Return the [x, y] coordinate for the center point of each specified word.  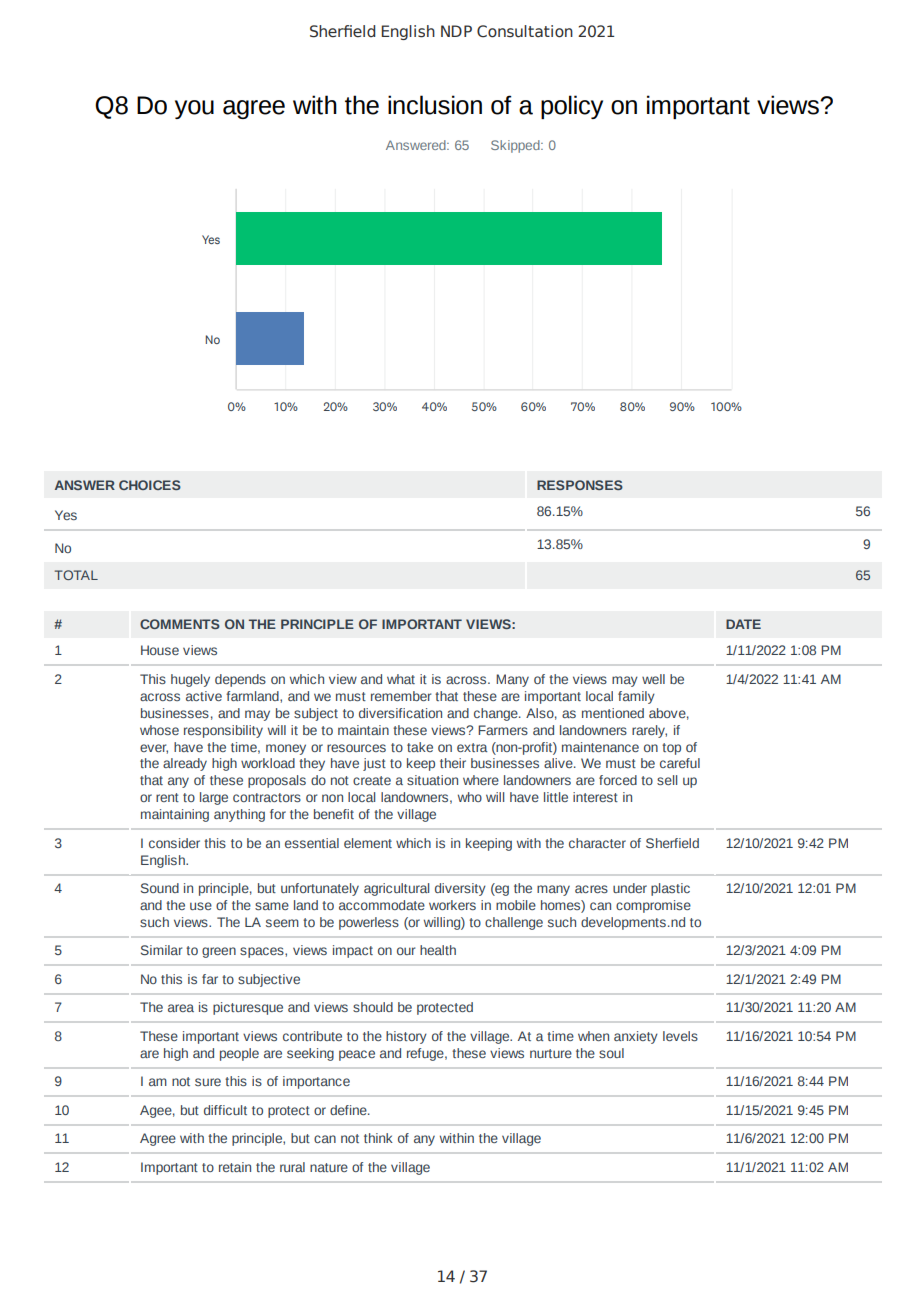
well [653, 679]
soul [611, 1053]
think [378, 1138]
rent [167, 797]
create [372, 780]
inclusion [435, 105]
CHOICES [150, 485]
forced [618, 780]
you [194, 109]
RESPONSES [580, 485]
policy [572, 107]
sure [208, 1082]
